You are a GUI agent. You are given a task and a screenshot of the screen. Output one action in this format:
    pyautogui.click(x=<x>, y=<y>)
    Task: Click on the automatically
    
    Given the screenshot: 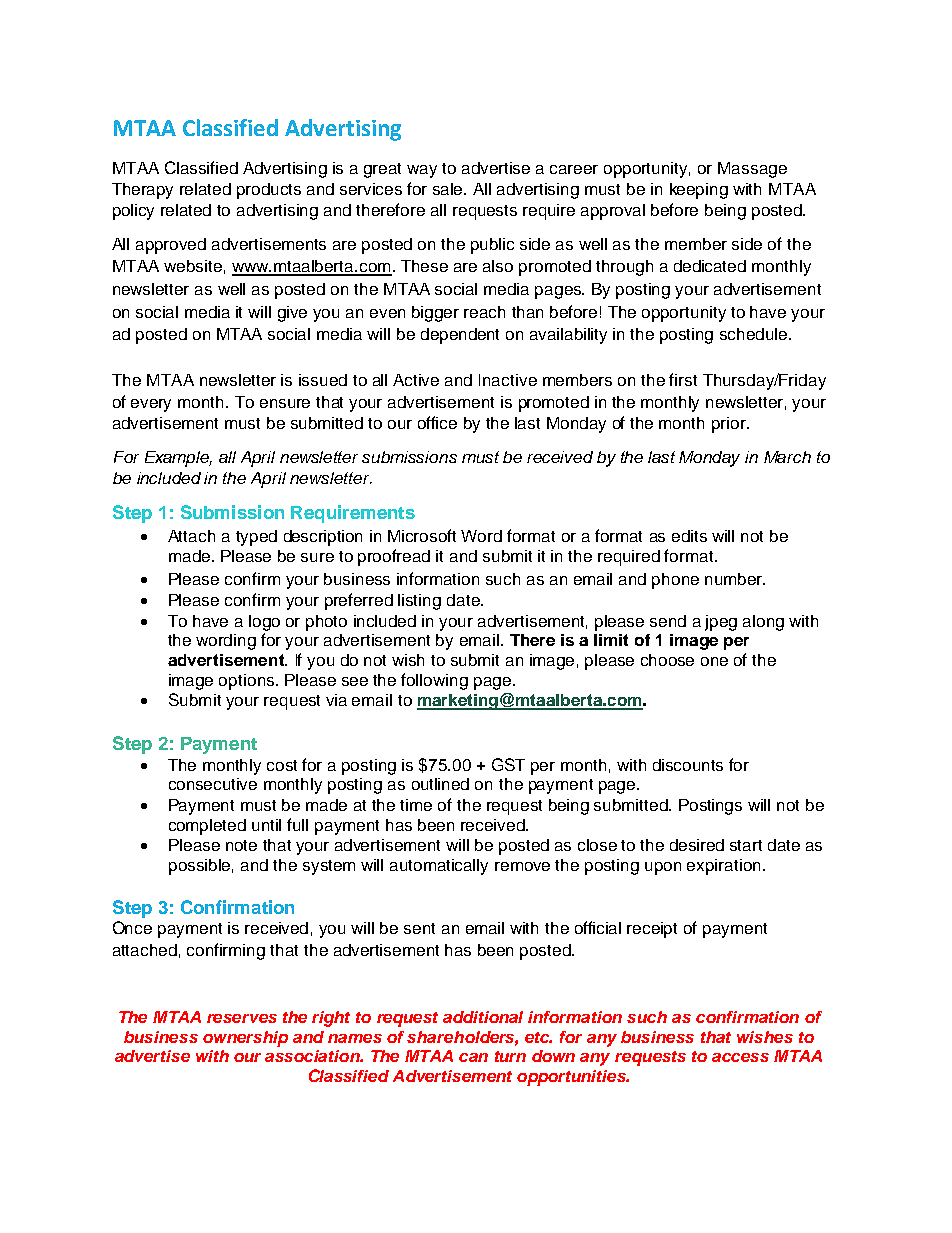 What is the action you would take?
    pyautogui.click(x=439, y=867)
